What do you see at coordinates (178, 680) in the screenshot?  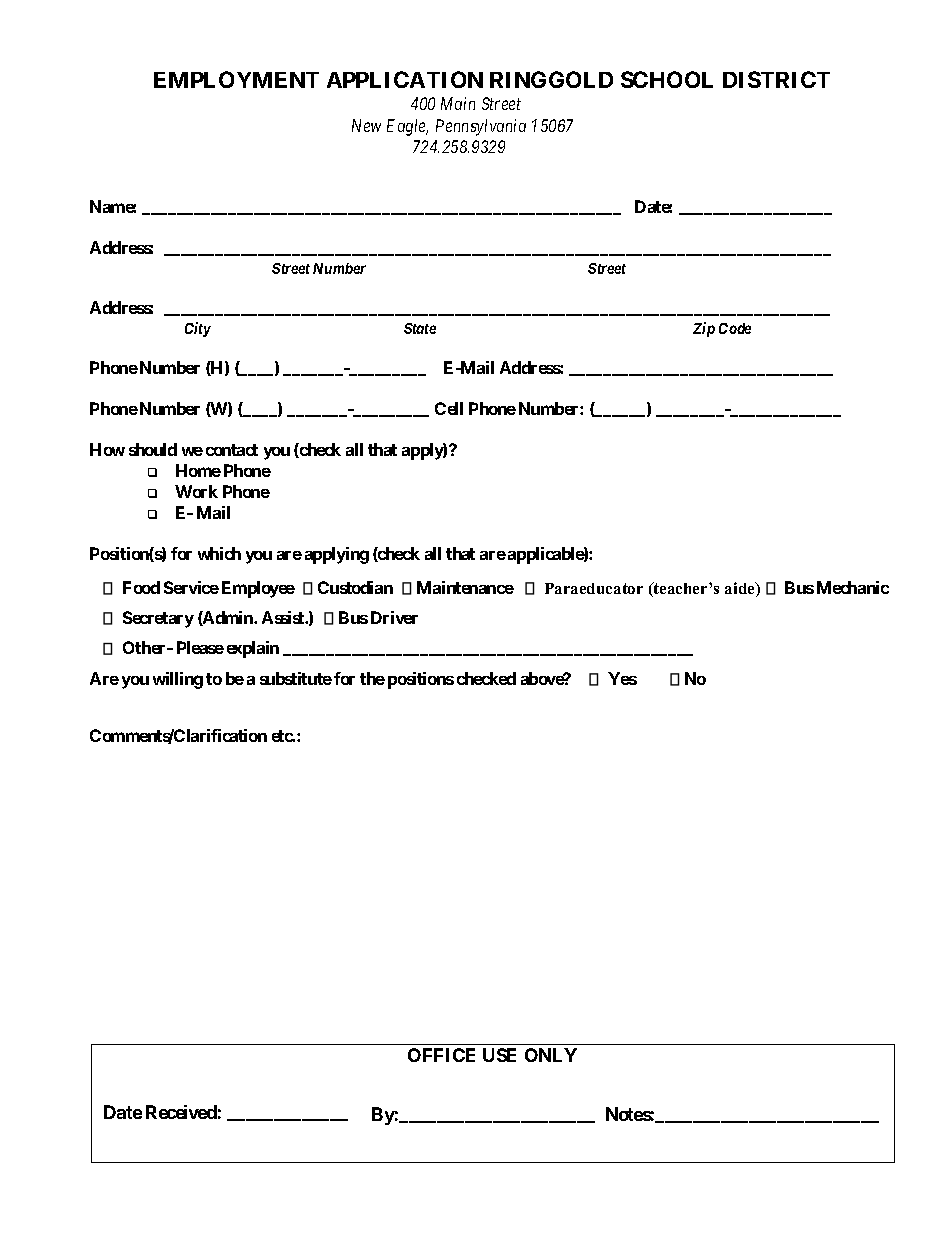 I see `willing` at bounding box center [178, 680].
